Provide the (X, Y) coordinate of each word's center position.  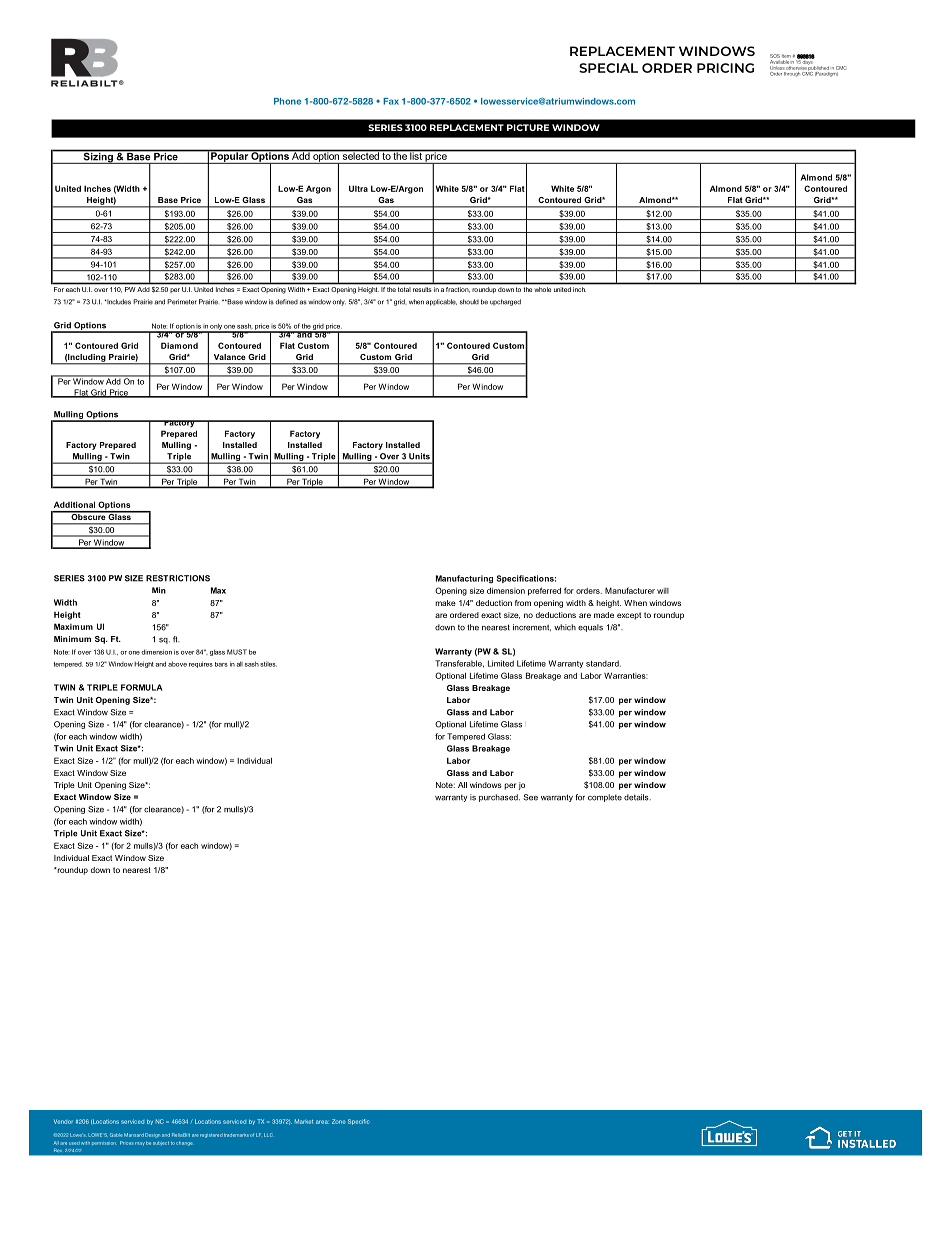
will (663, 591)
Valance (230, 357)
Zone (338, 1121)
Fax (391, 101)
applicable (441, 302)
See (530, 797)
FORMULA (142, 687)
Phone (287, 101)
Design (152, 1135)
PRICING (725, 68)
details (637, 797)
